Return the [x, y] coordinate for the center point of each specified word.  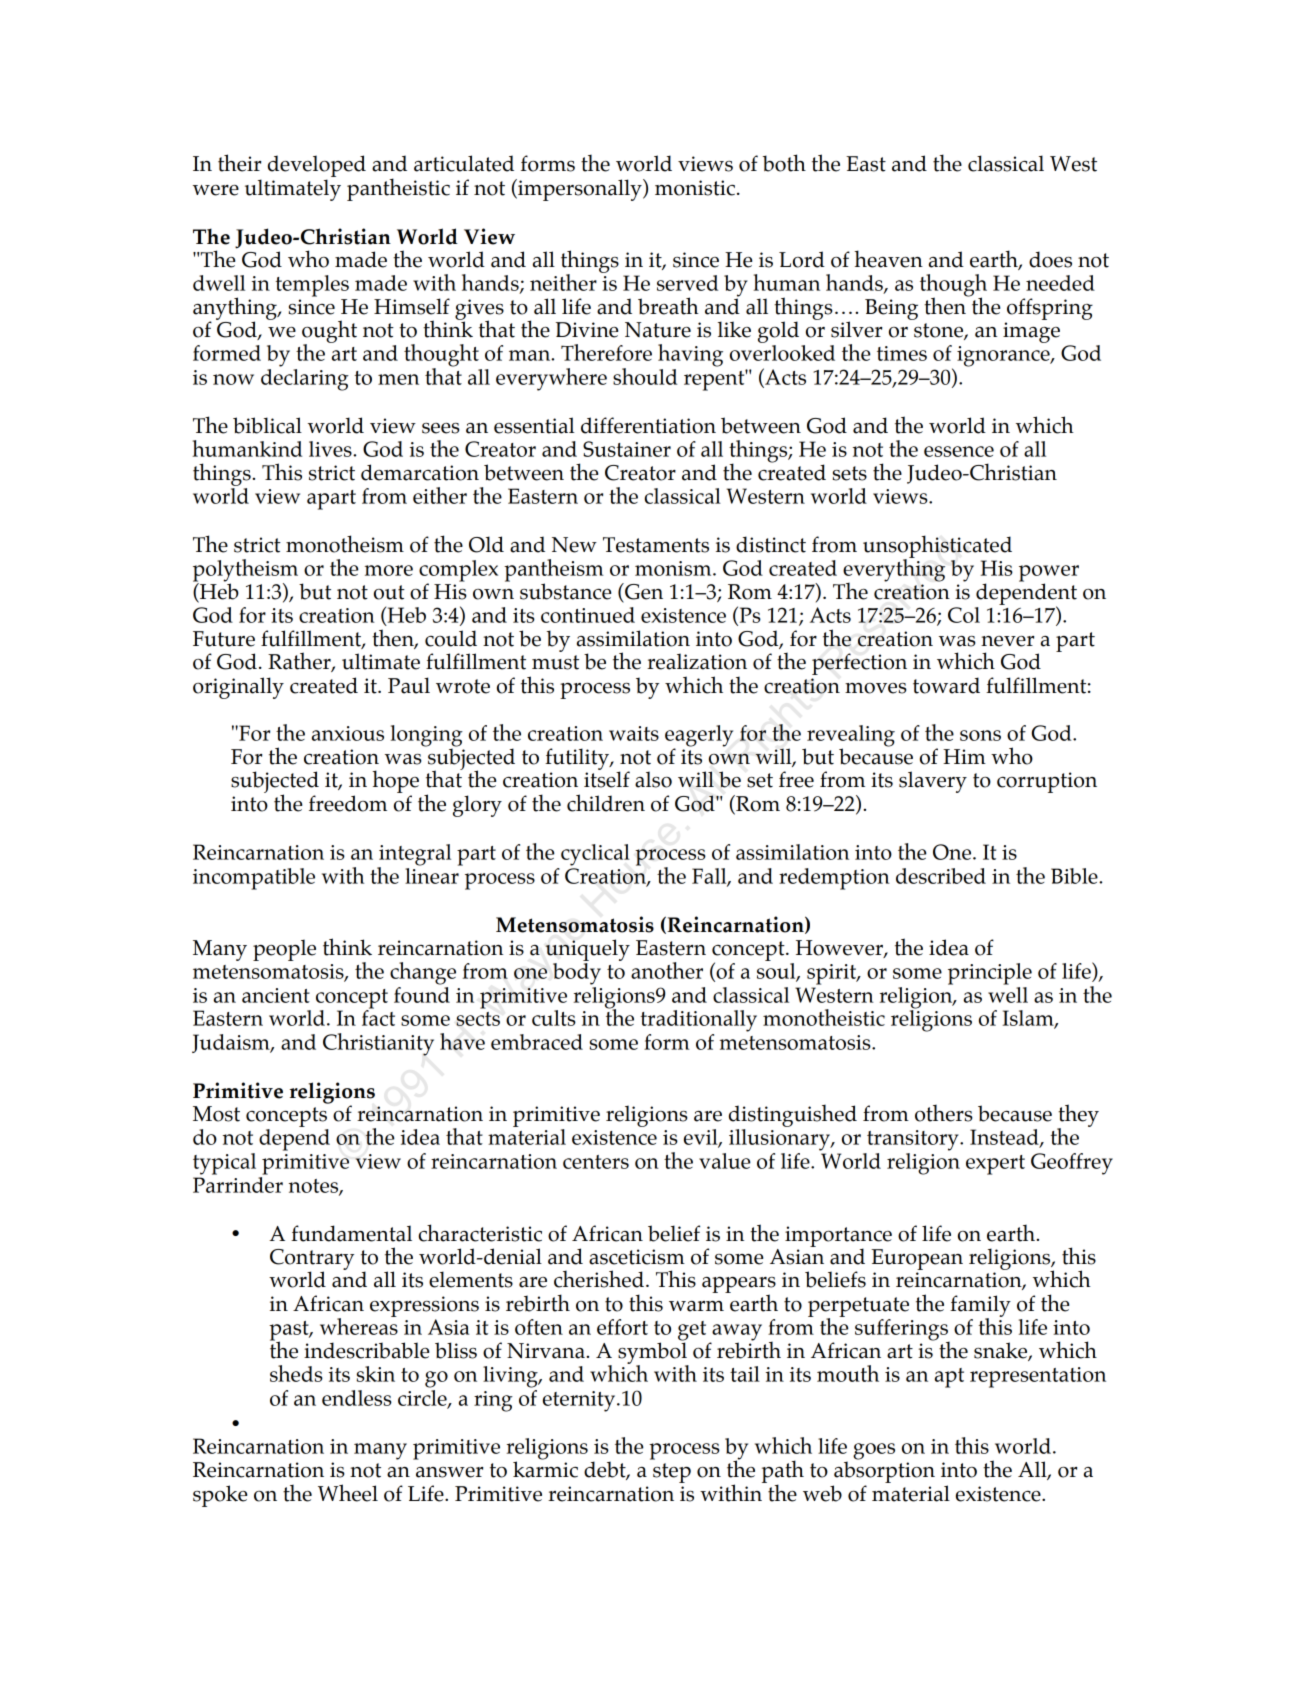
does [1050, 259]
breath [668, 306]
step [672, 1473]
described [941, 876]
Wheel [348, 1493]
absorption [884, 1471]
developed [317, 166]
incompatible [254, 879]
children [606, 803]
